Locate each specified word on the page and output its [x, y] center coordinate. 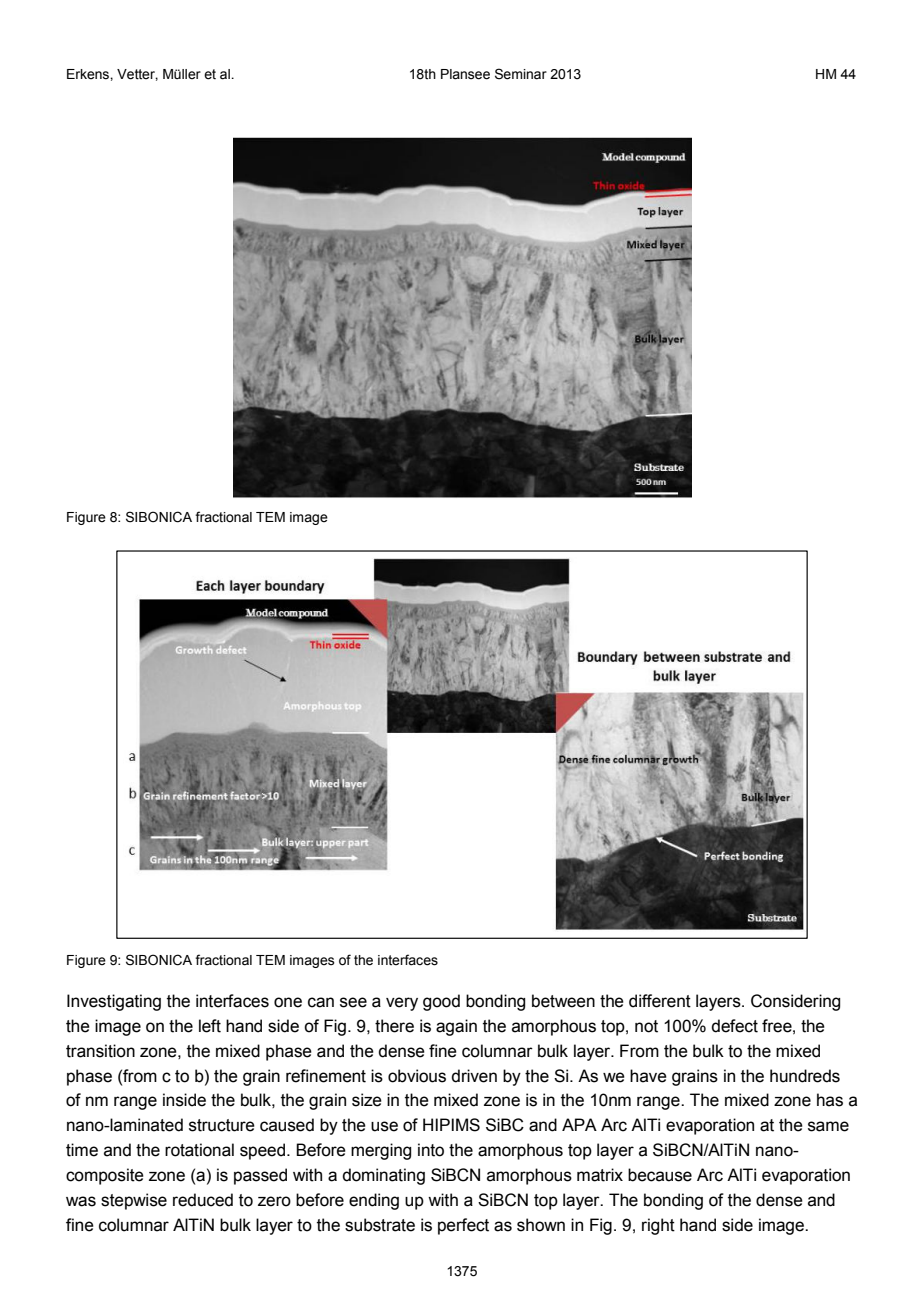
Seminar [521, 74]
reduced [203, 1200]
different [660, 1001]
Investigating [114, 1002]
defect [734, 1026]
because [660, 1175]
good [441, 1002]
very [402, 1004]
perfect [463, 1226]
